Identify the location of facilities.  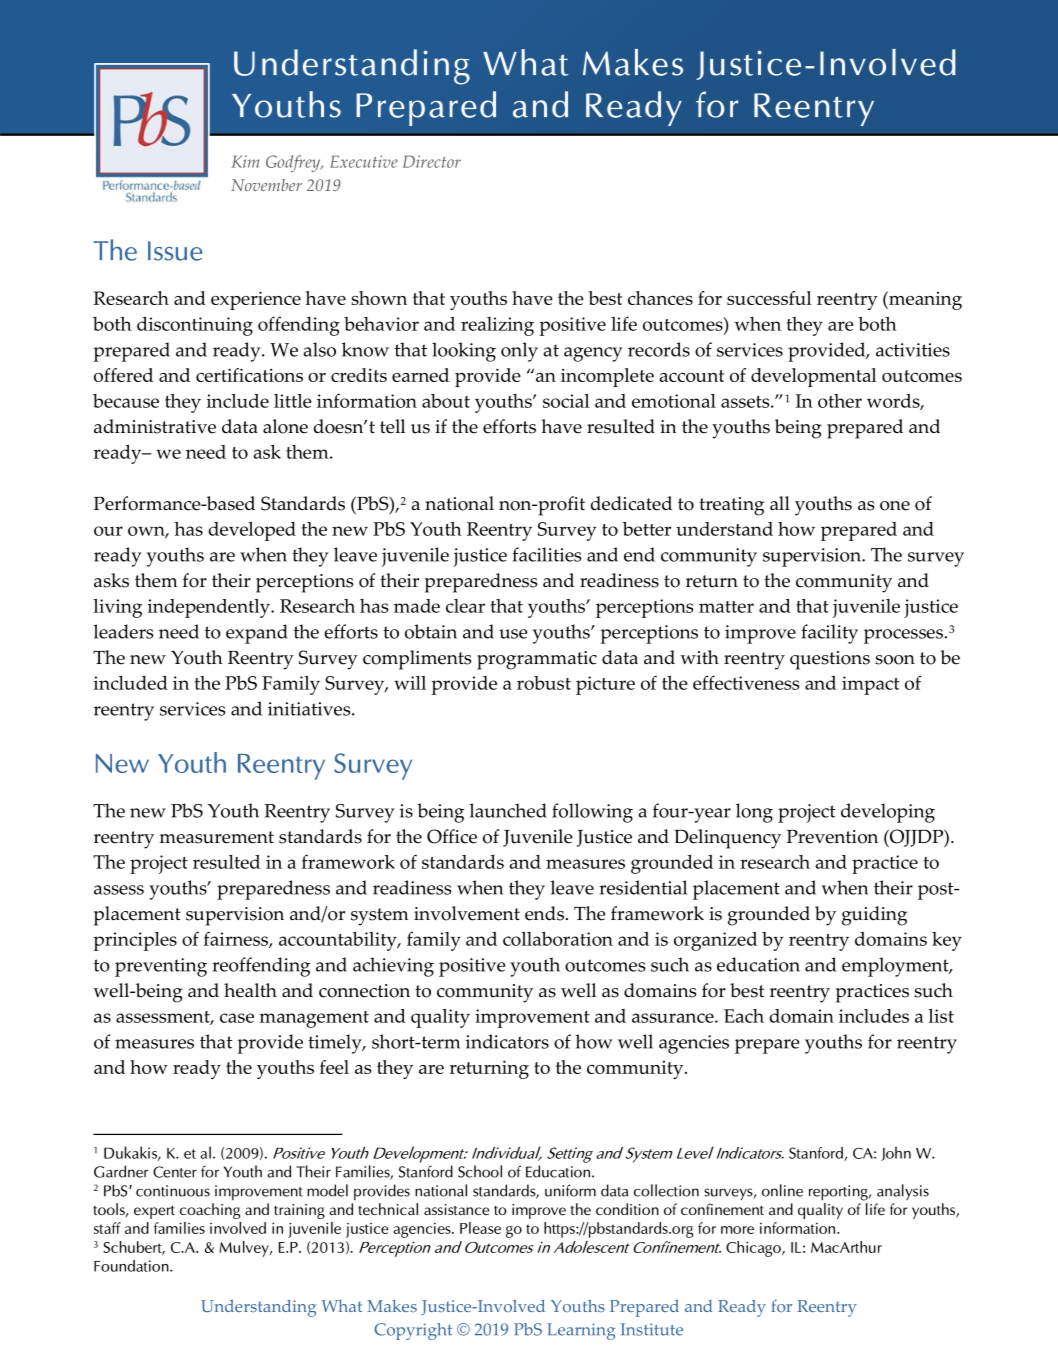
(547, 554).
